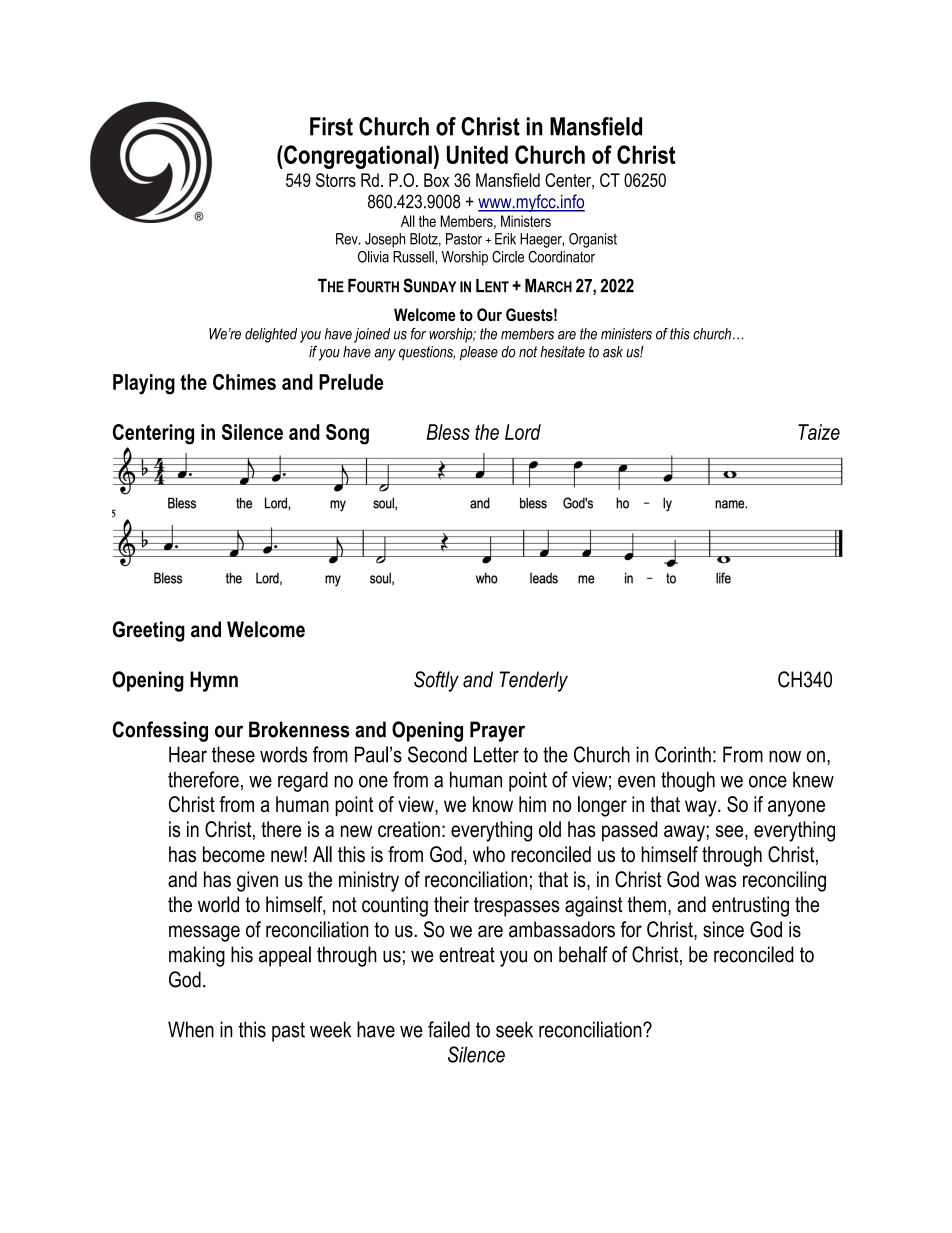  Describe the element at coordinates (479, 353) in the image. I see `please` at that location.
